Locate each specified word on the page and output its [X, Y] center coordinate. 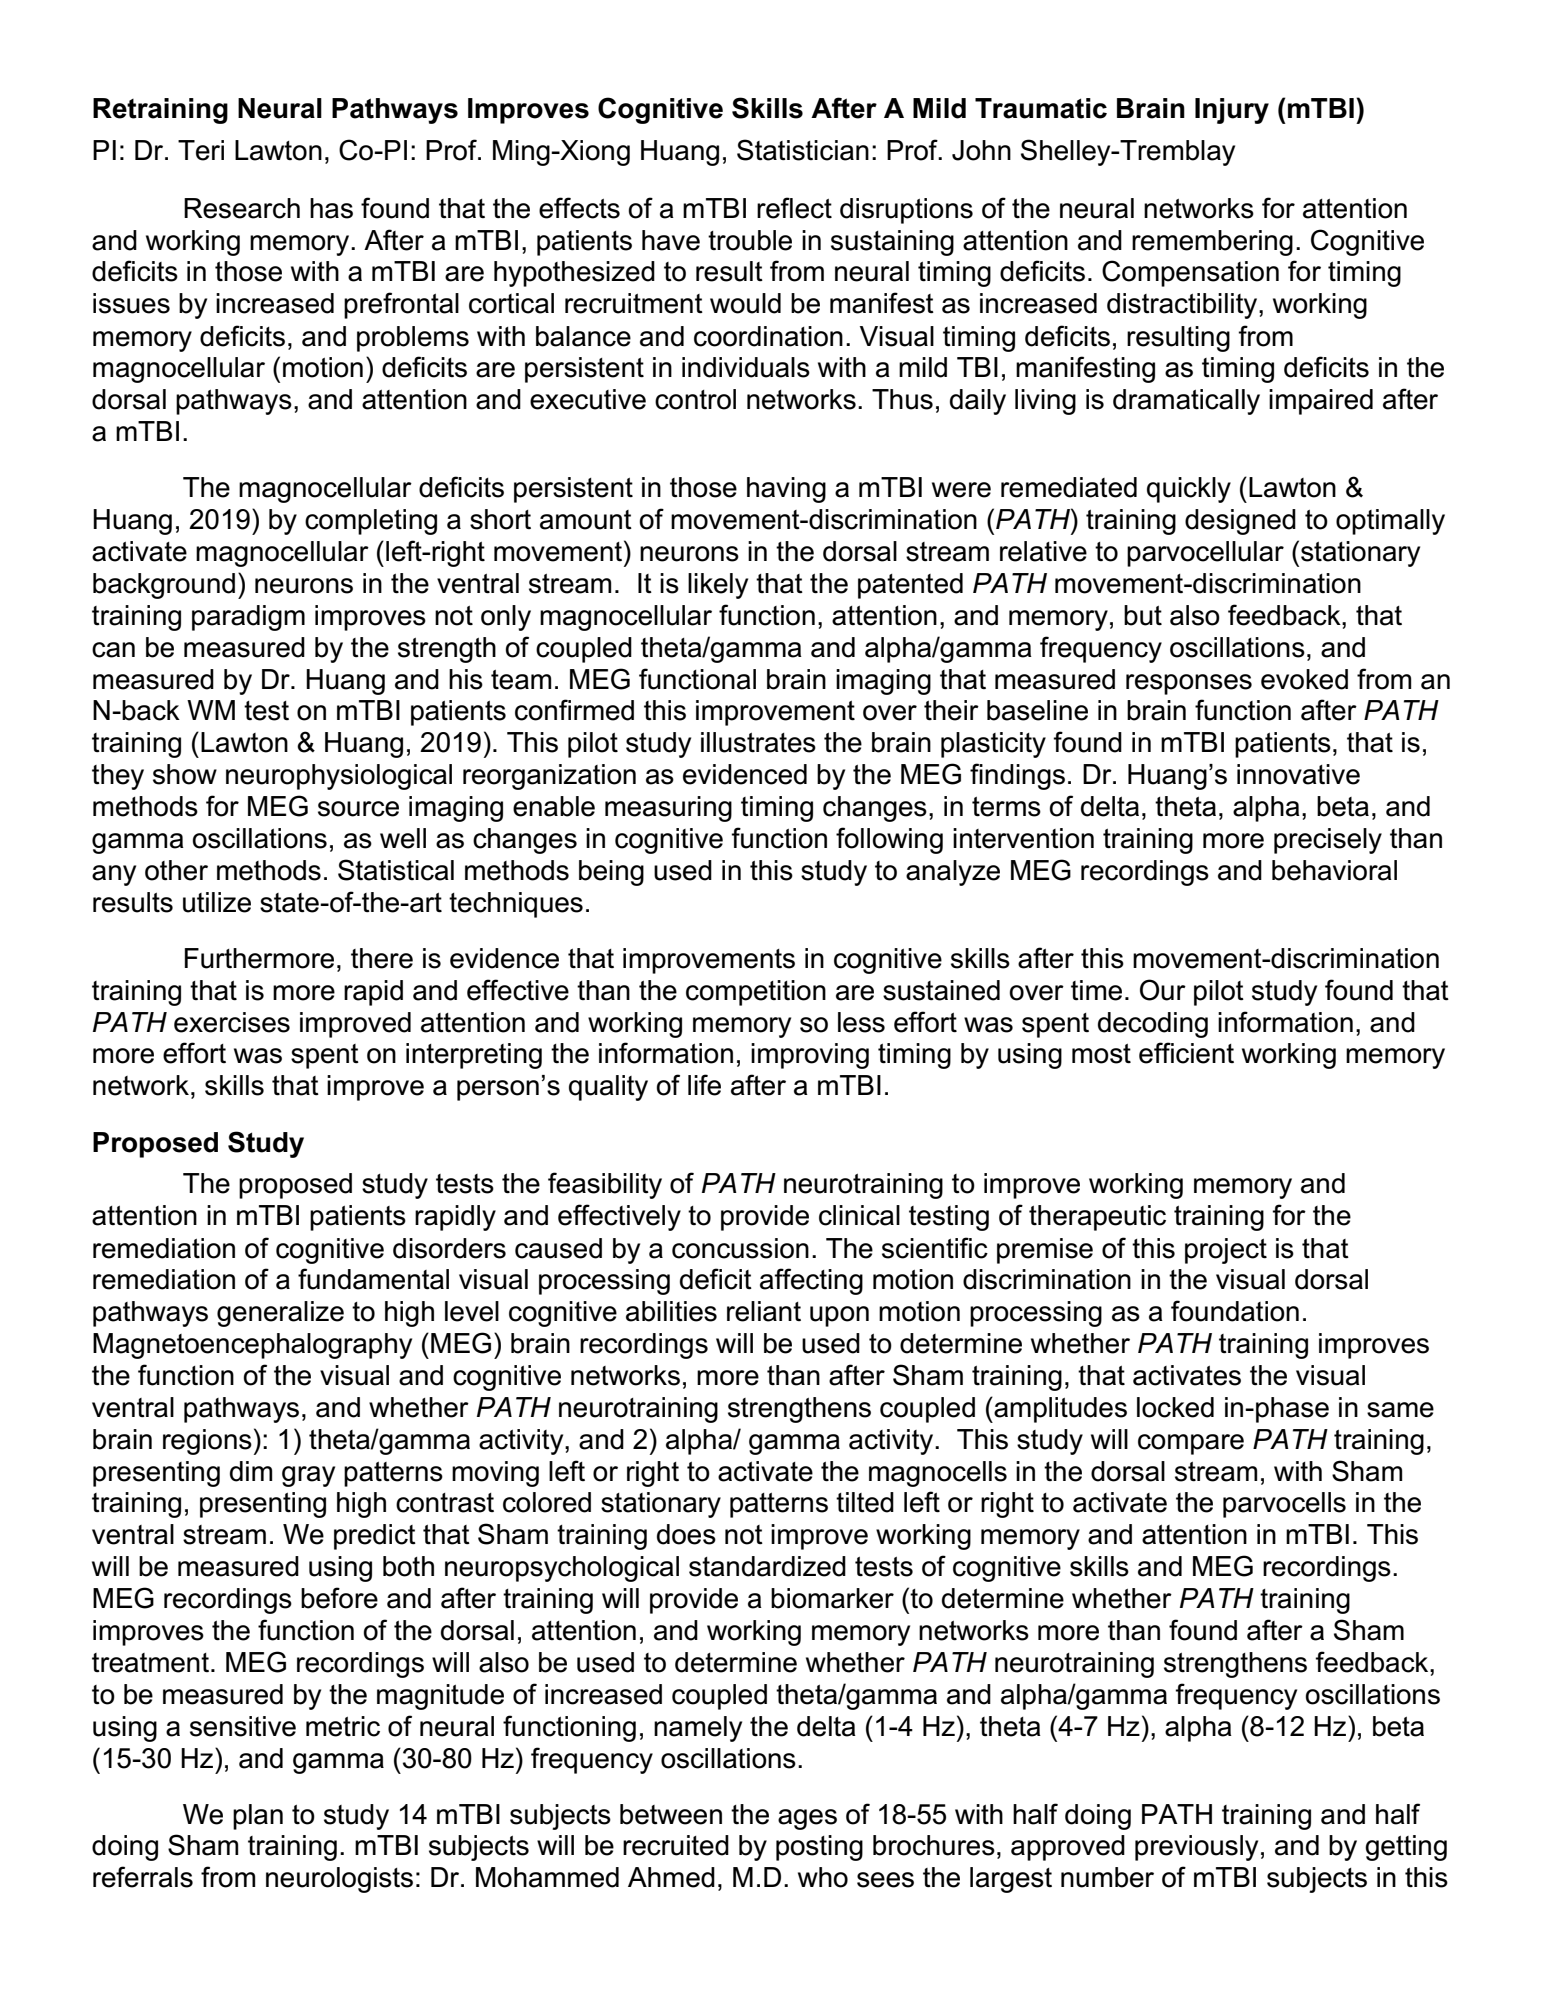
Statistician [803, 150]
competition [756, 993]
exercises [232, 1022]
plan [258, 1817]
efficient [1186, 1053]
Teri [201, 150]
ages [807, 1819]
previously [1196, 1848]
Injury [1232, 111]
